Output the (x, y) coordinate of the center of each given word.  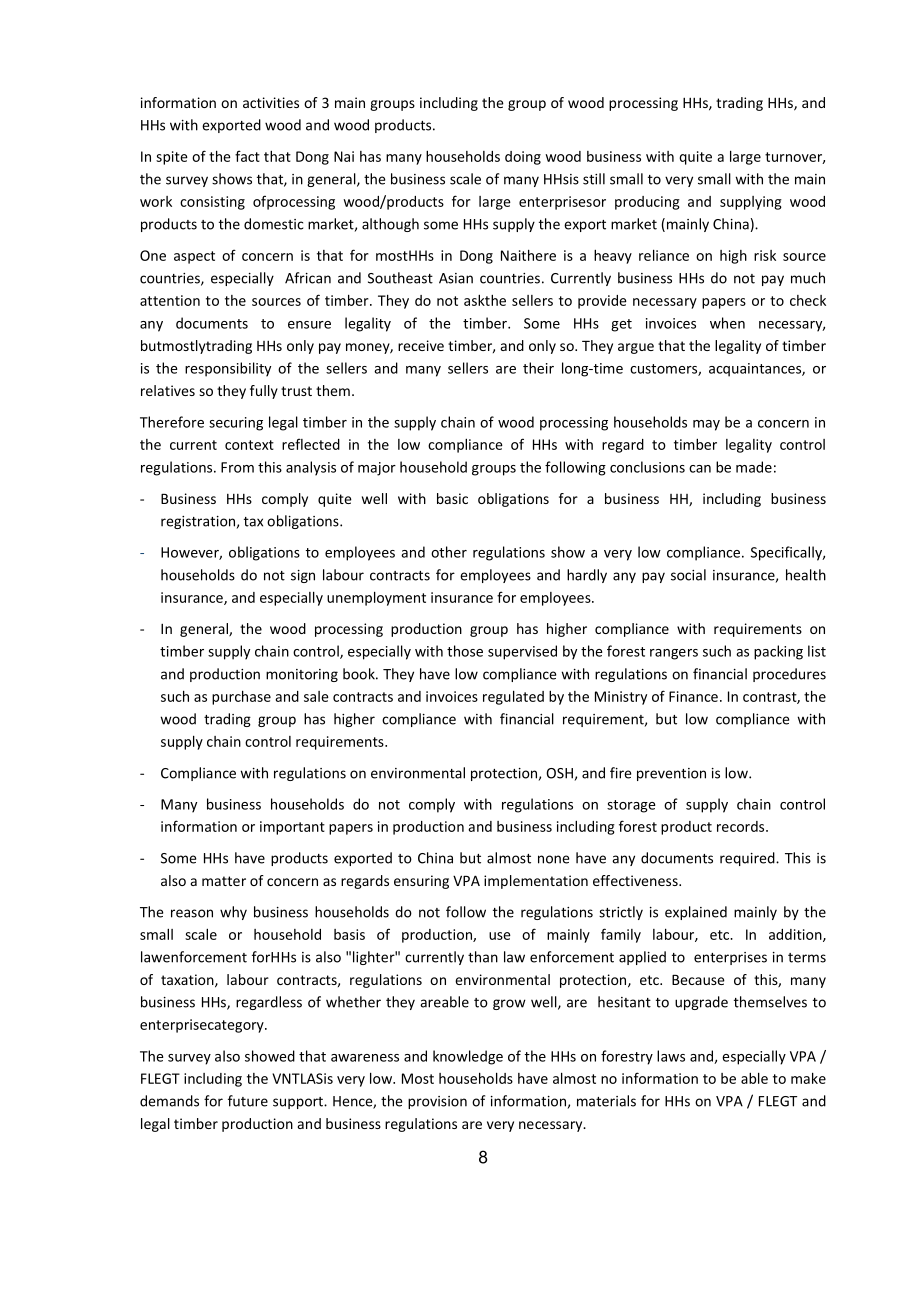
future (248, 1101)
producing (647, 203)
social (688, 575)
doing (523, 158)
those (465, 651)
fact (247, 156)
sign (303, 576)
